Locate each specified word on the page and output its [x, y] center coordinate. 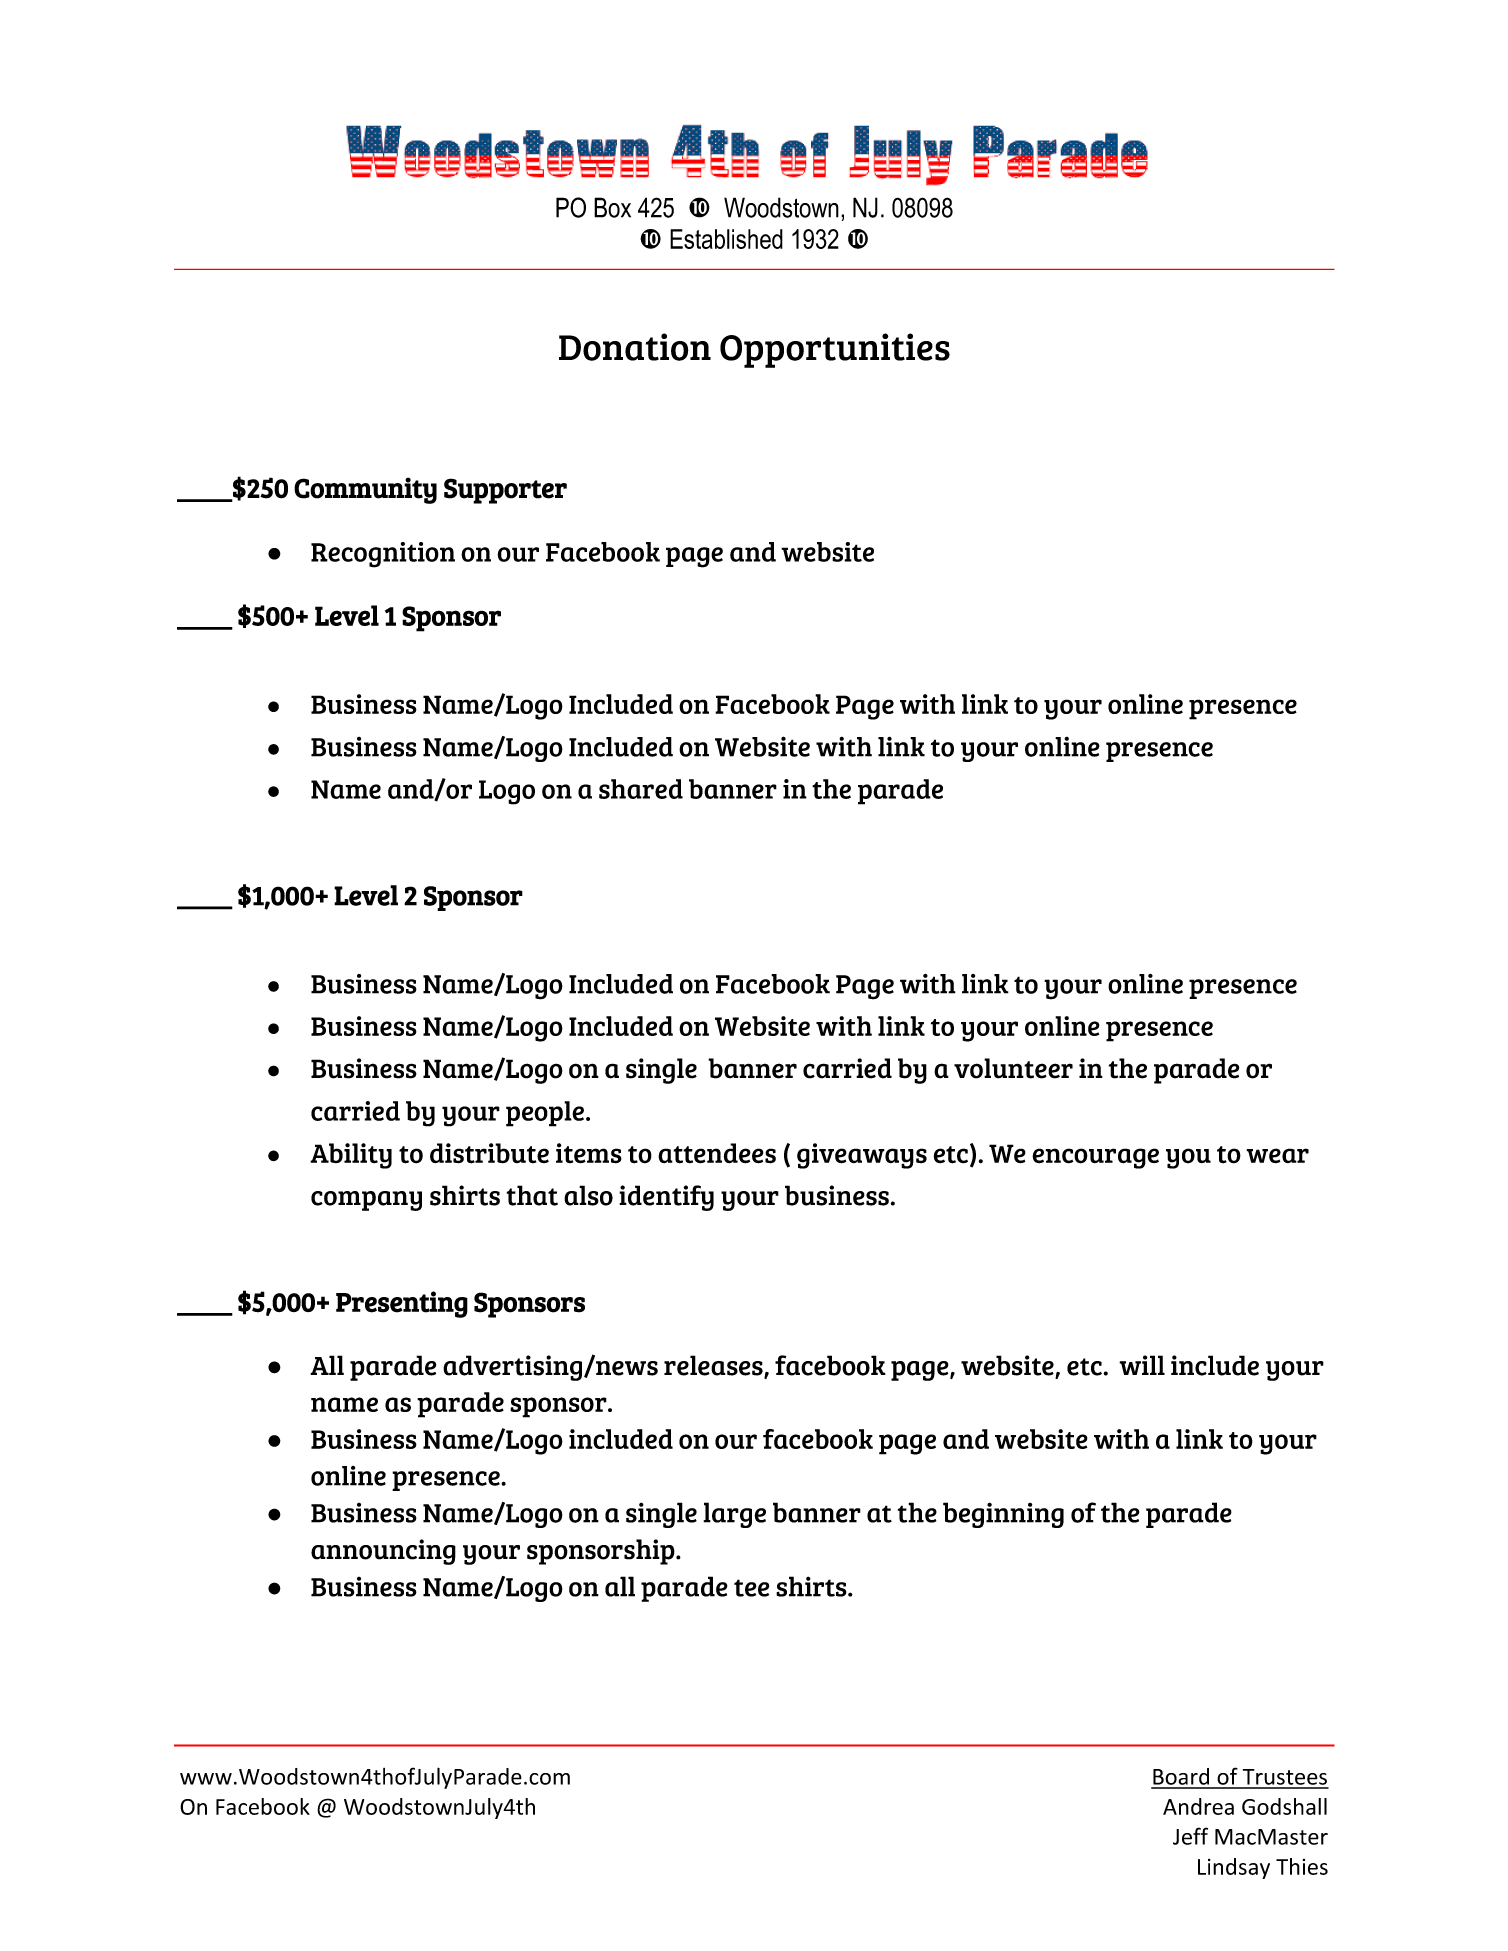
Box [612, 207]
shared [641, 789]
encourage [1095, 1158]
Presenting [402, 1304]
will [1142, 1365]
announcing [383, 1552]
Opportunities [835, 350]
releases [714, 1366]
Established [726, 239]
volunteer [1013, 1068]
